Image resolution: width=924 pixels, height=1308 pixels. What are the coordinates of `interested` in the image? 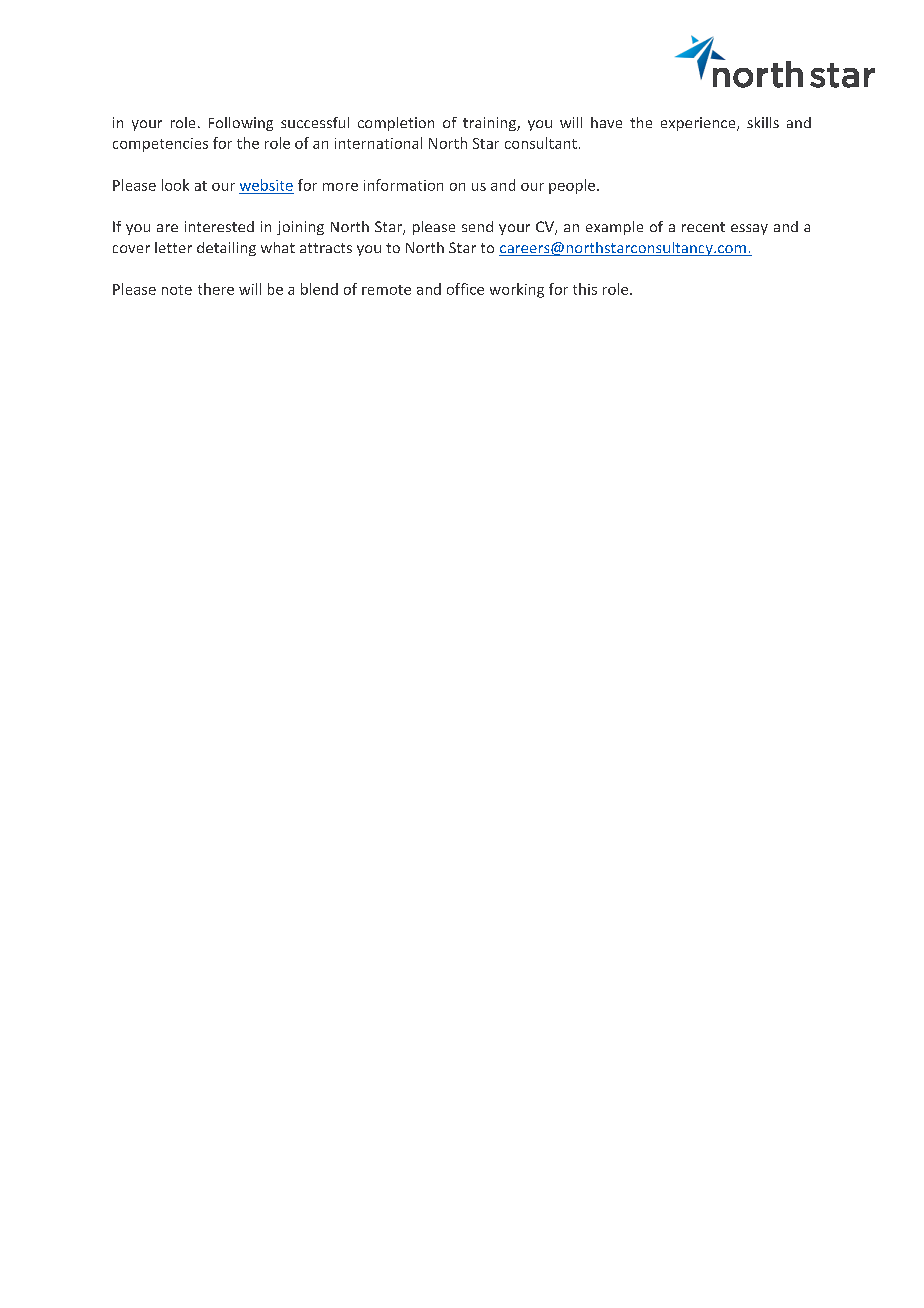 It's located at (219, 226).
